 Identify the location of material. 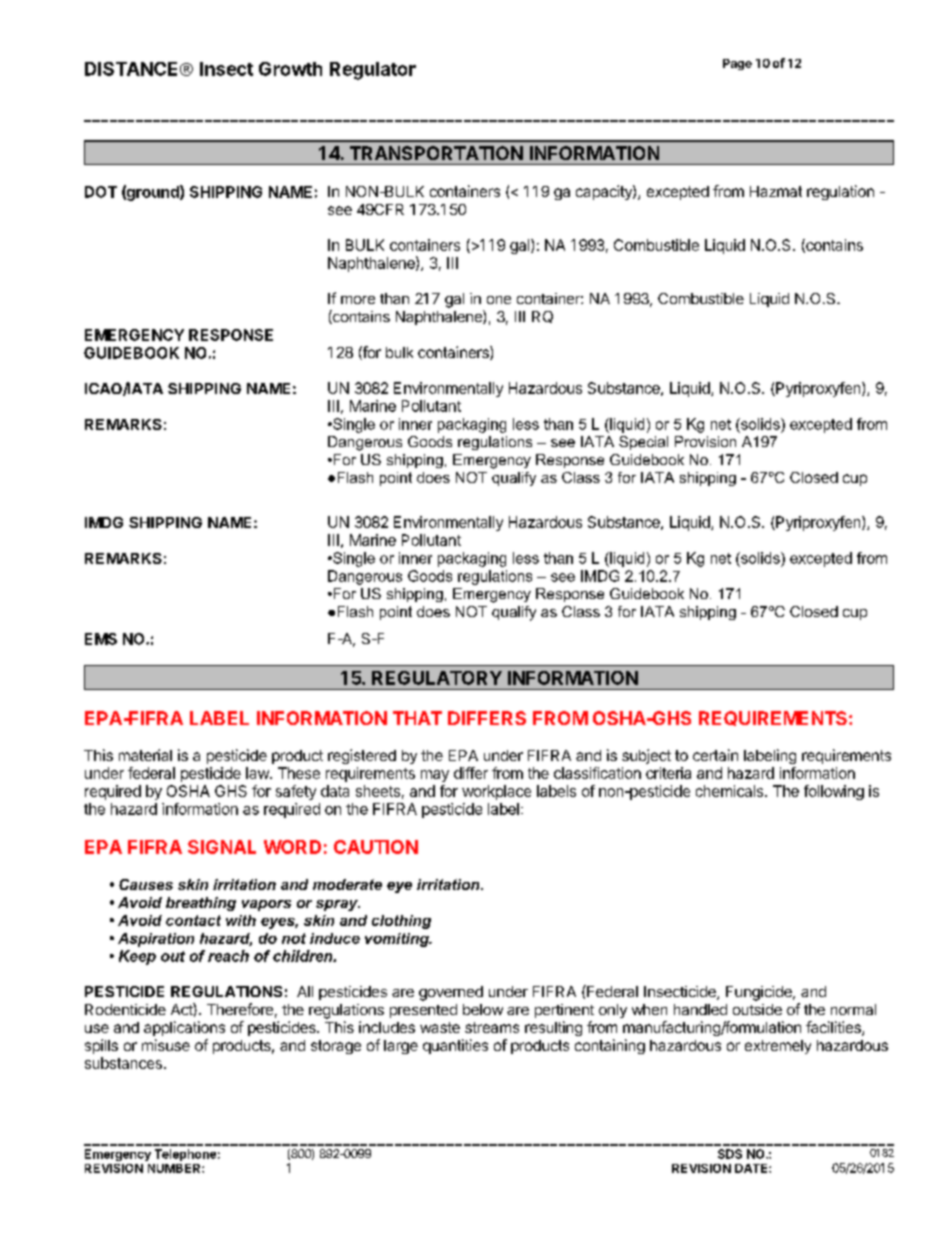
(145, 755).
